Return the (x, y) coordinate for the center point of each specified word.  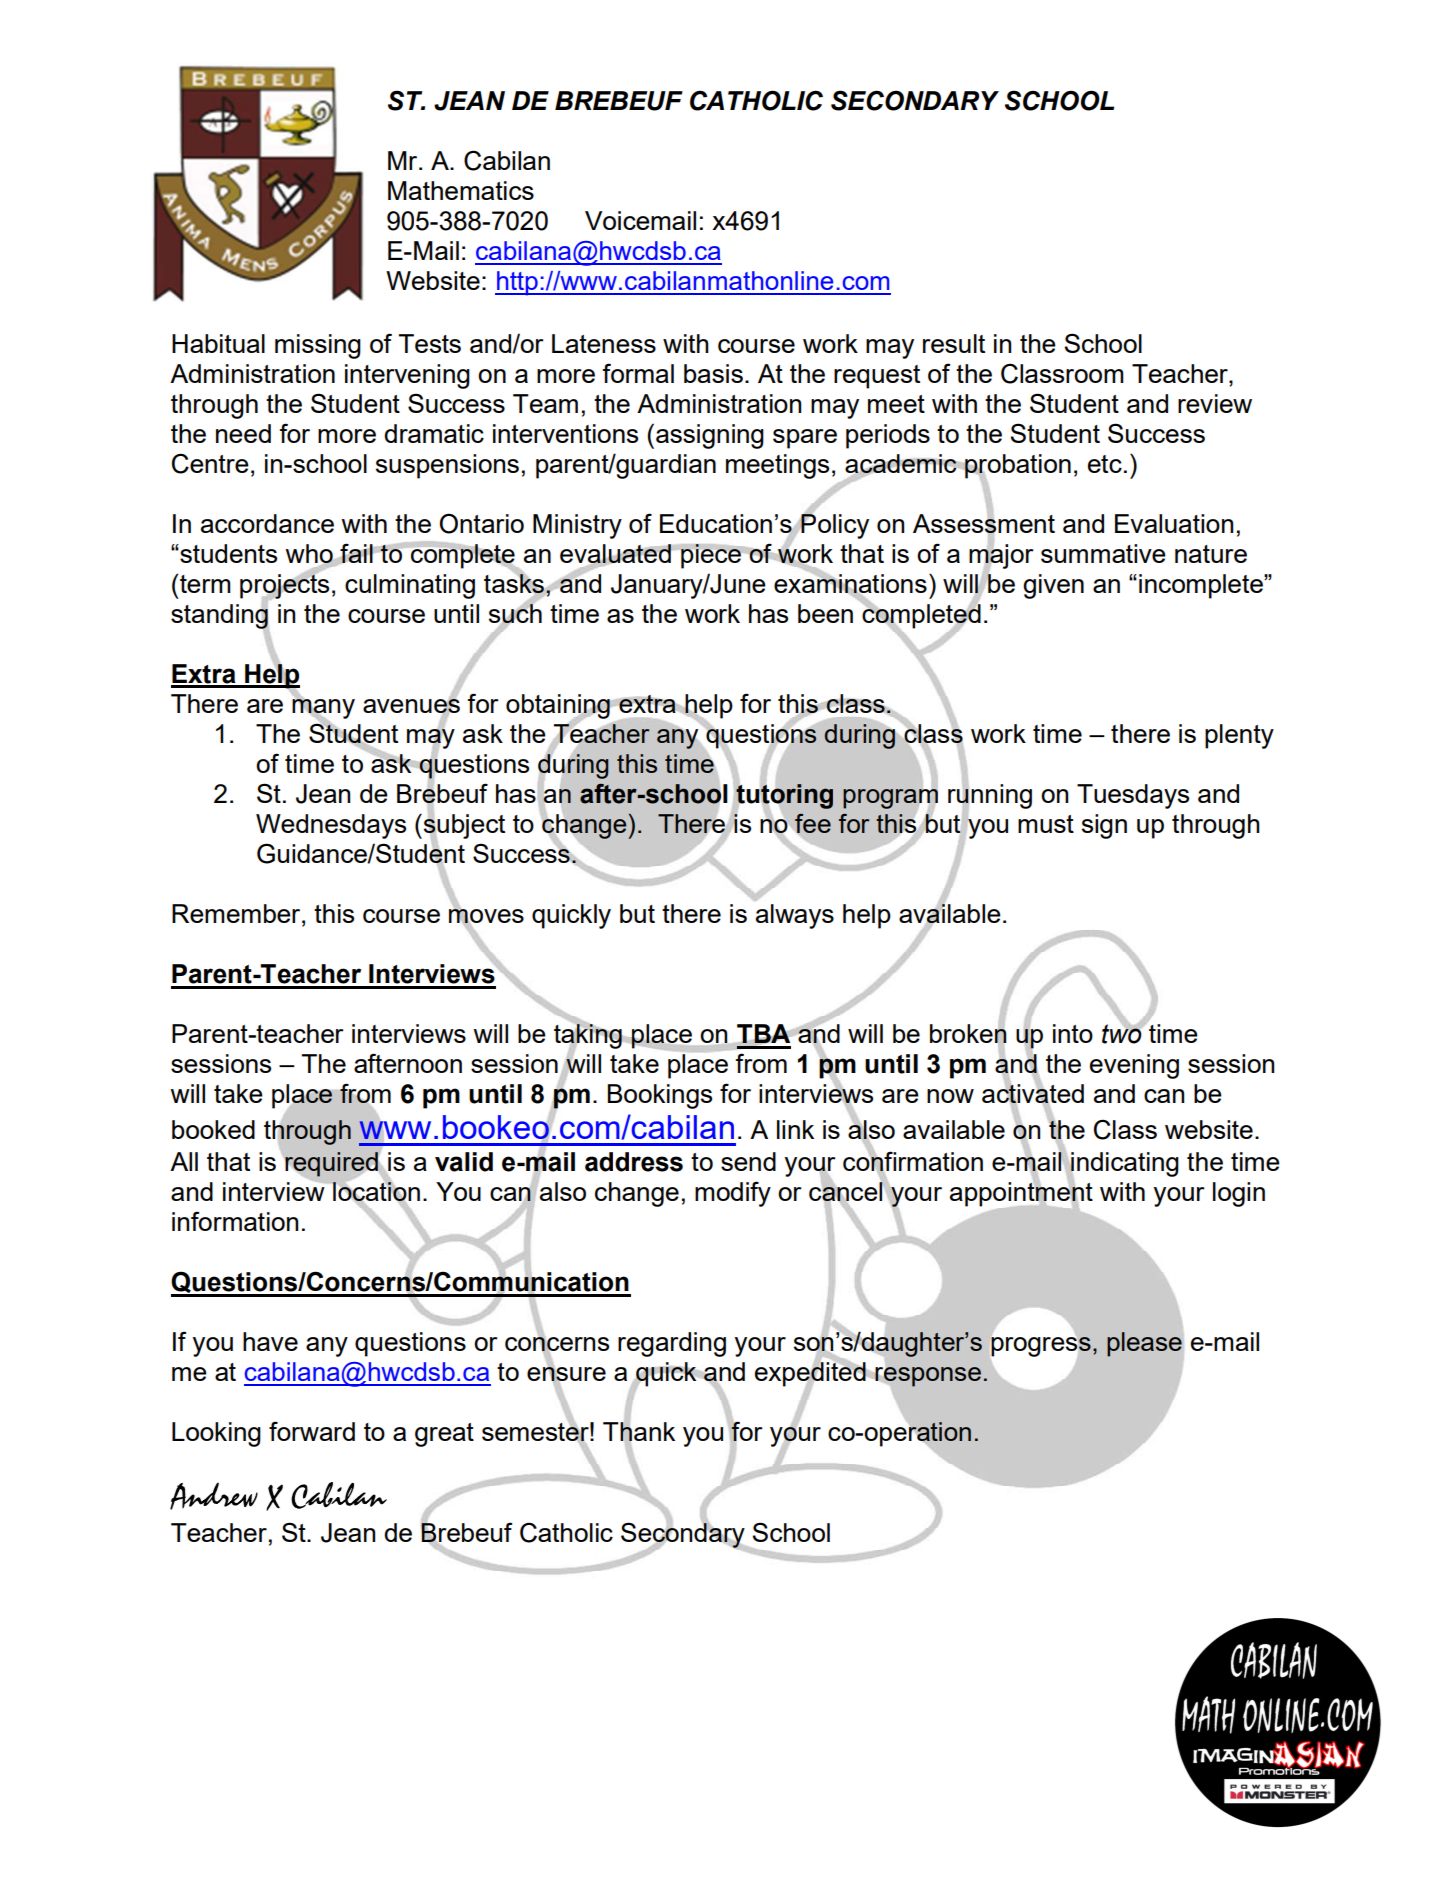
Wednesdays (331, 826)
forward (312, 1431)
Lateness (604, 343)
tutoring (784, 796)
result (954, 343)
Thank (639, 1432)
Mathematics (461, 190)
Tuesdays (1133, 796)
